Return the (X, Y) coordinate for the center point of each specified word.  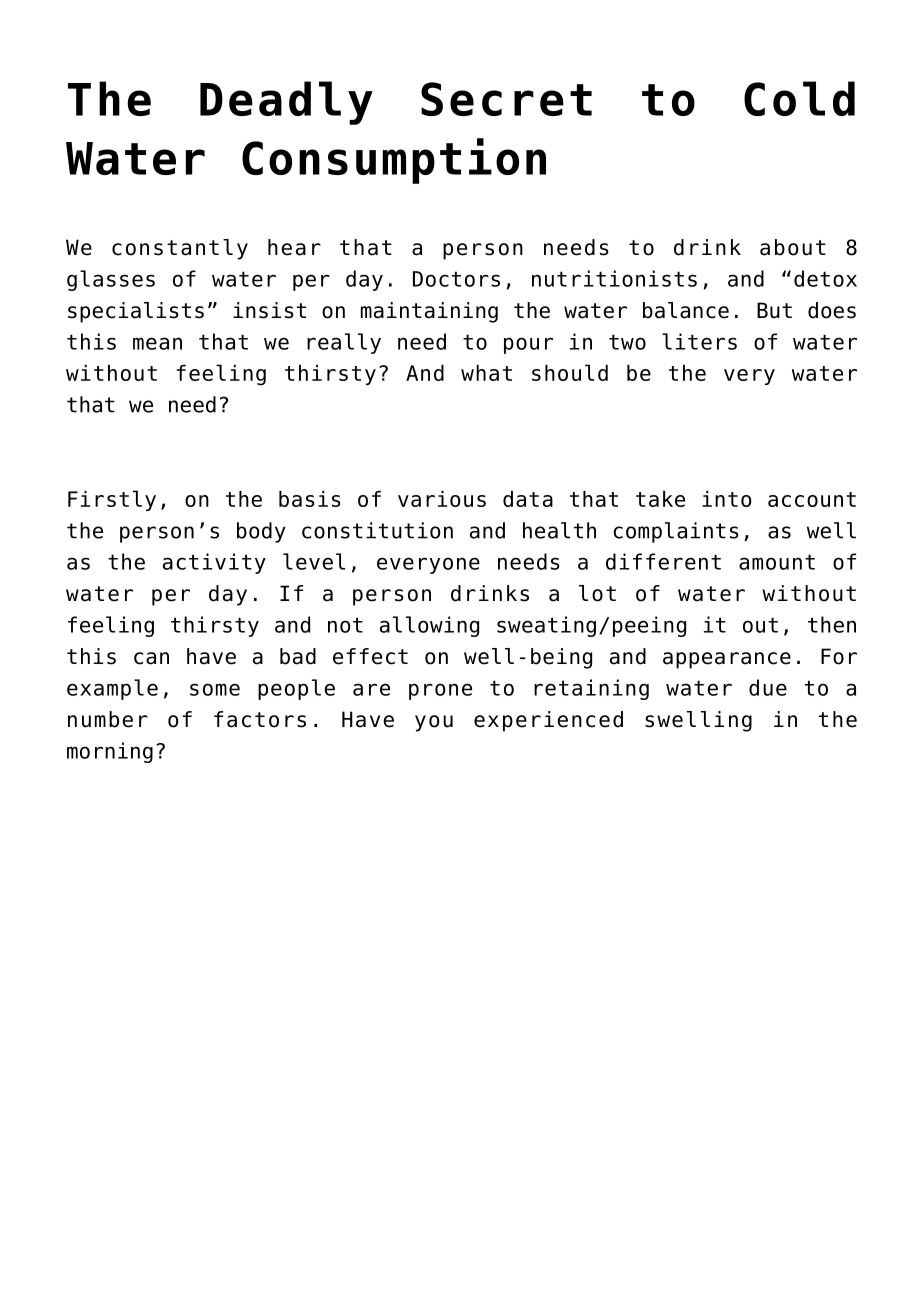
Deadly (286, 103)
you (434, 723)
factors (260, 719)
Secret (506, 99)
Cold (799, 98)
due (768, 687)
